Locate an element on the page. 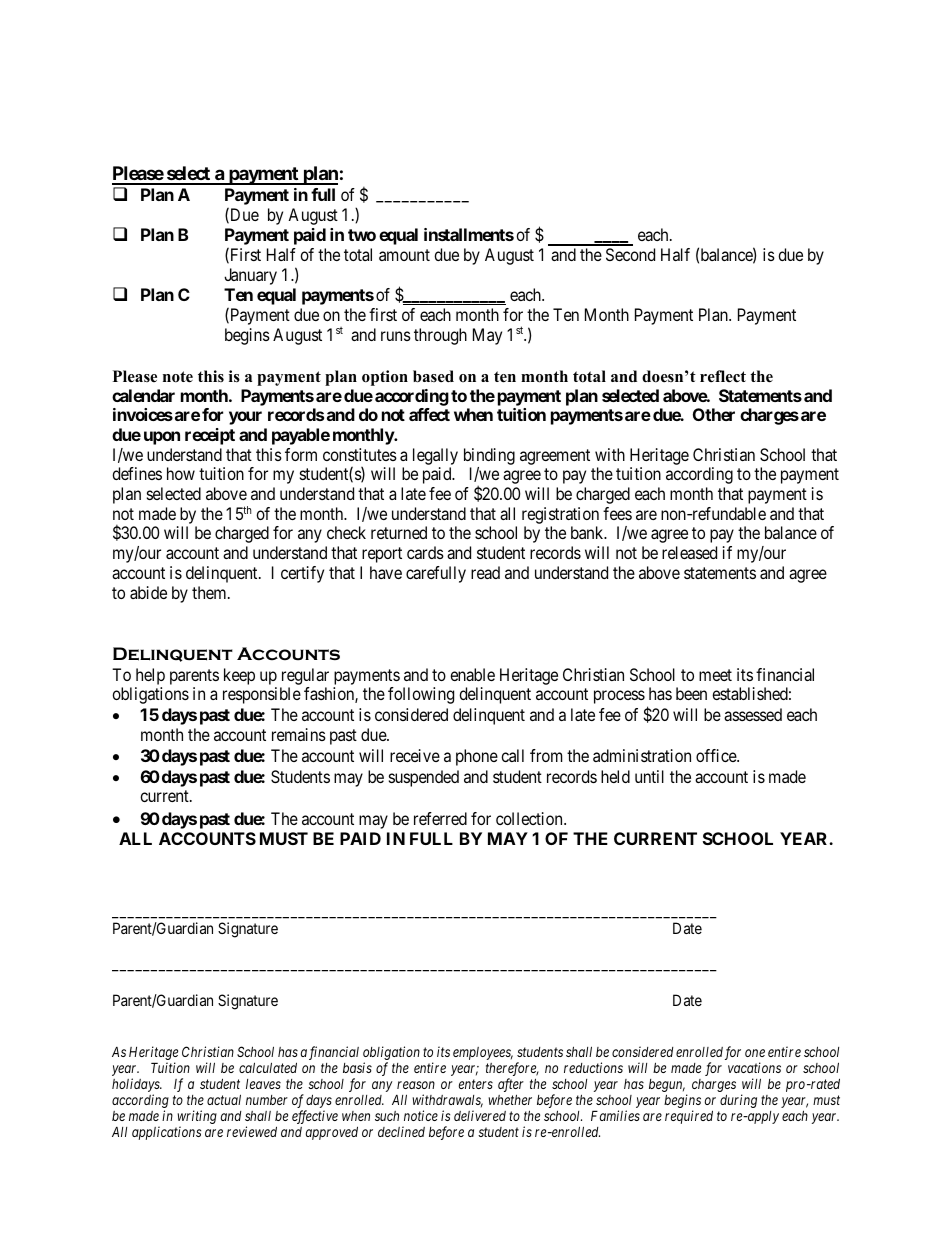 The image size is (952, 1233). leaves is located at coordinates (263, 1084).
